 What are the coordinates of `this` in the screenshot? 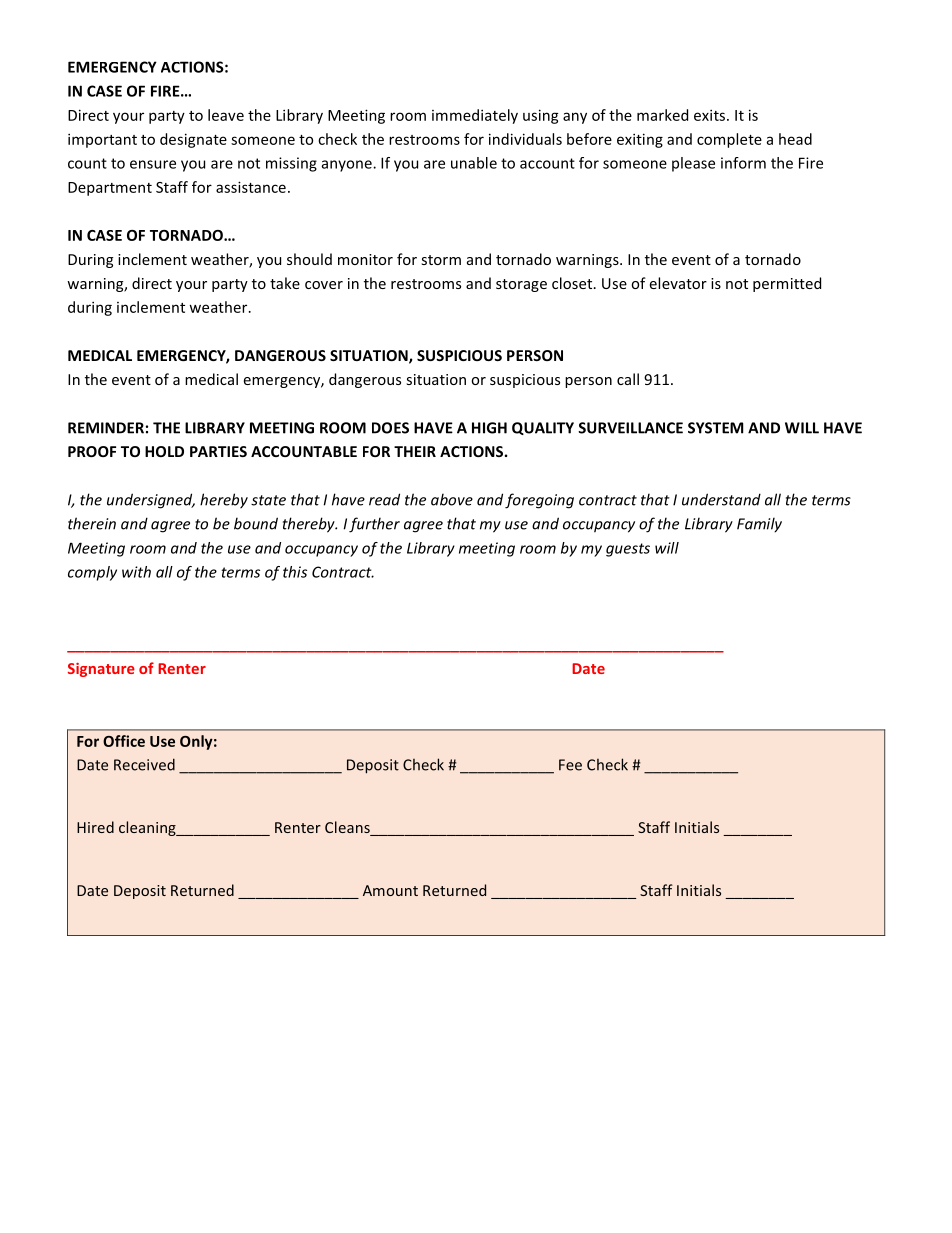 It's located at (295, 572).
